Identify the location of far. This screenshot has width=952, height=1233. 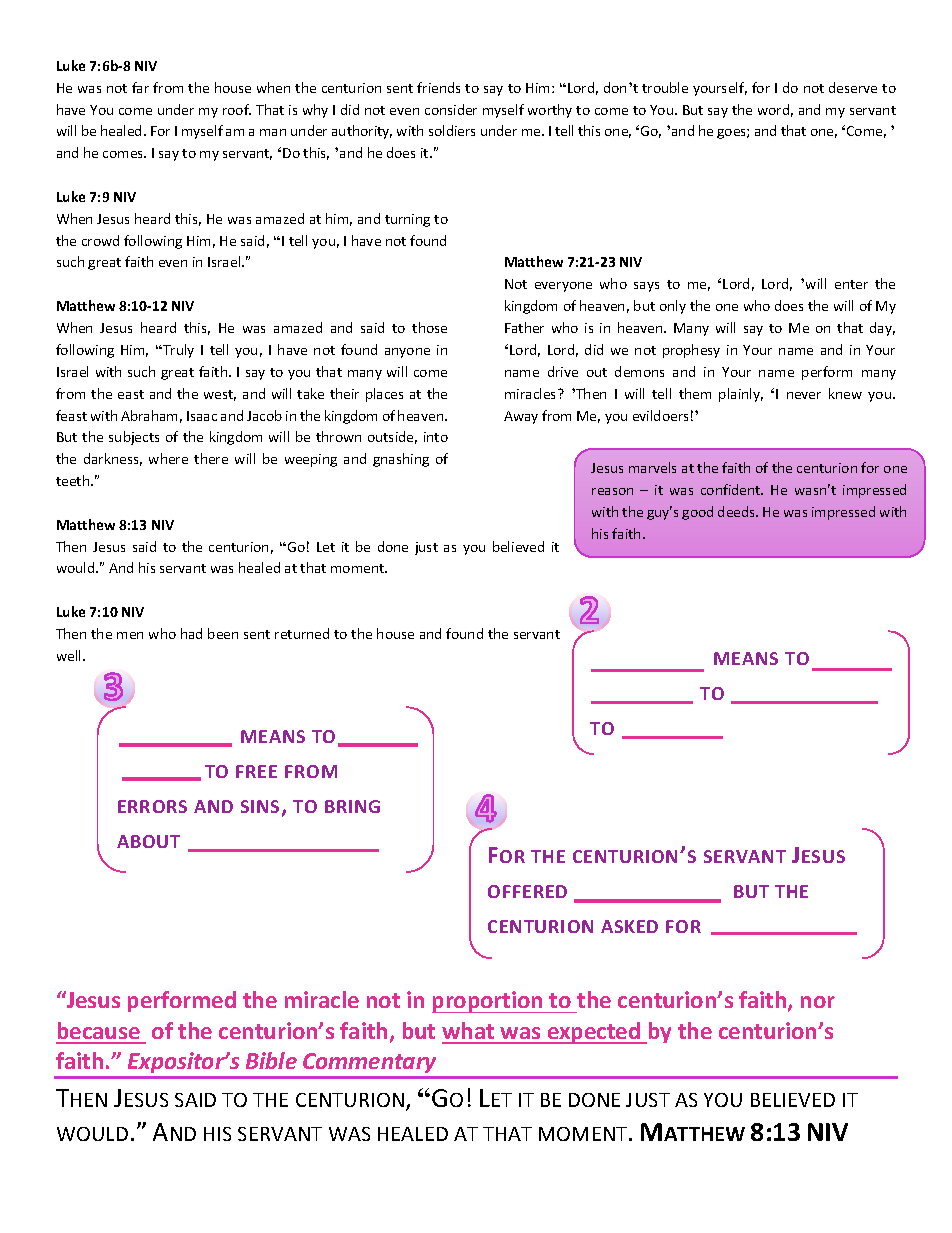
(140, 87).
